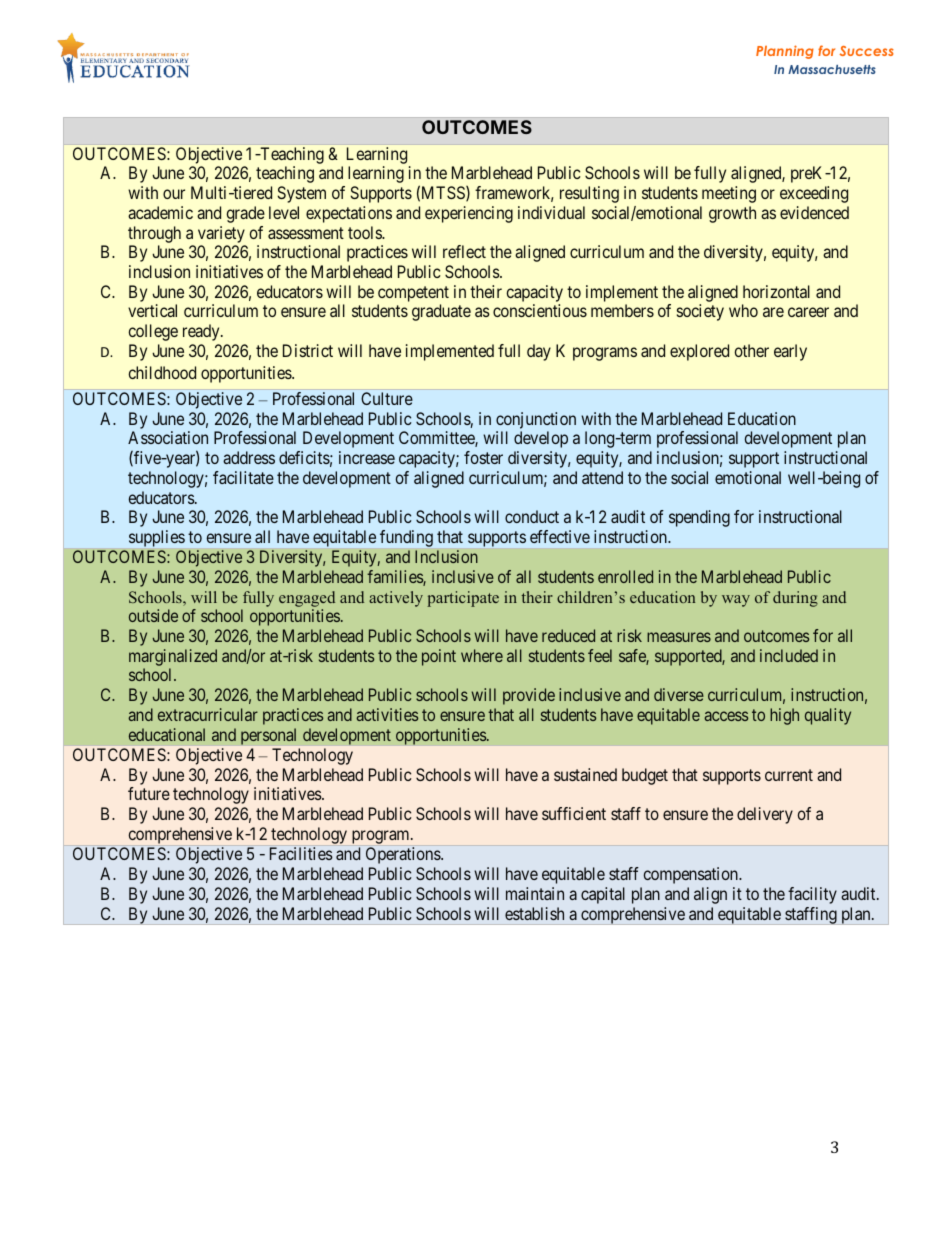  I want to click on resulting, so click(589, 194).
